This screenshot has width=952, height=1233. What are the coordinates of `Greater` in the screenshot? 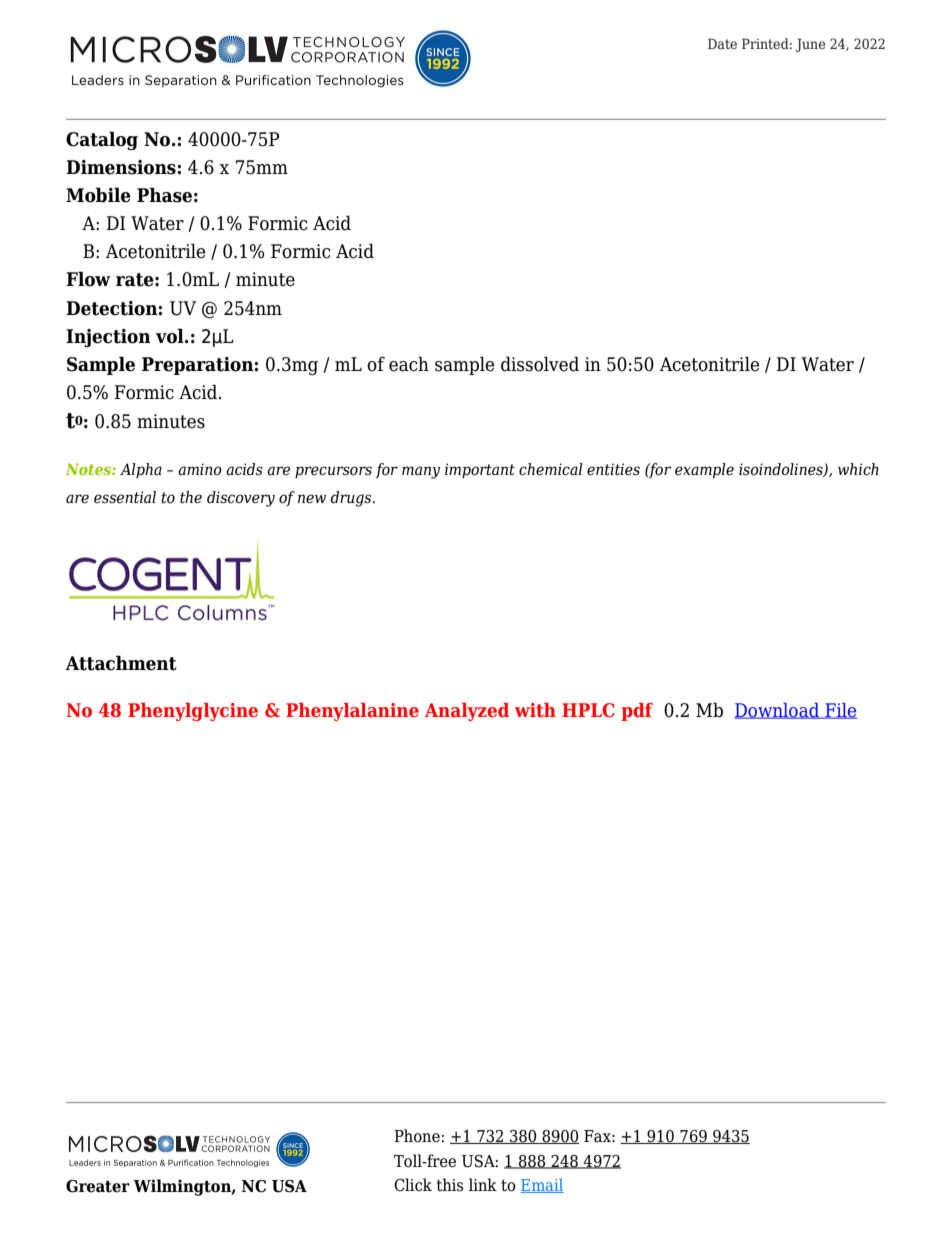 It's located at (98, 1186).
